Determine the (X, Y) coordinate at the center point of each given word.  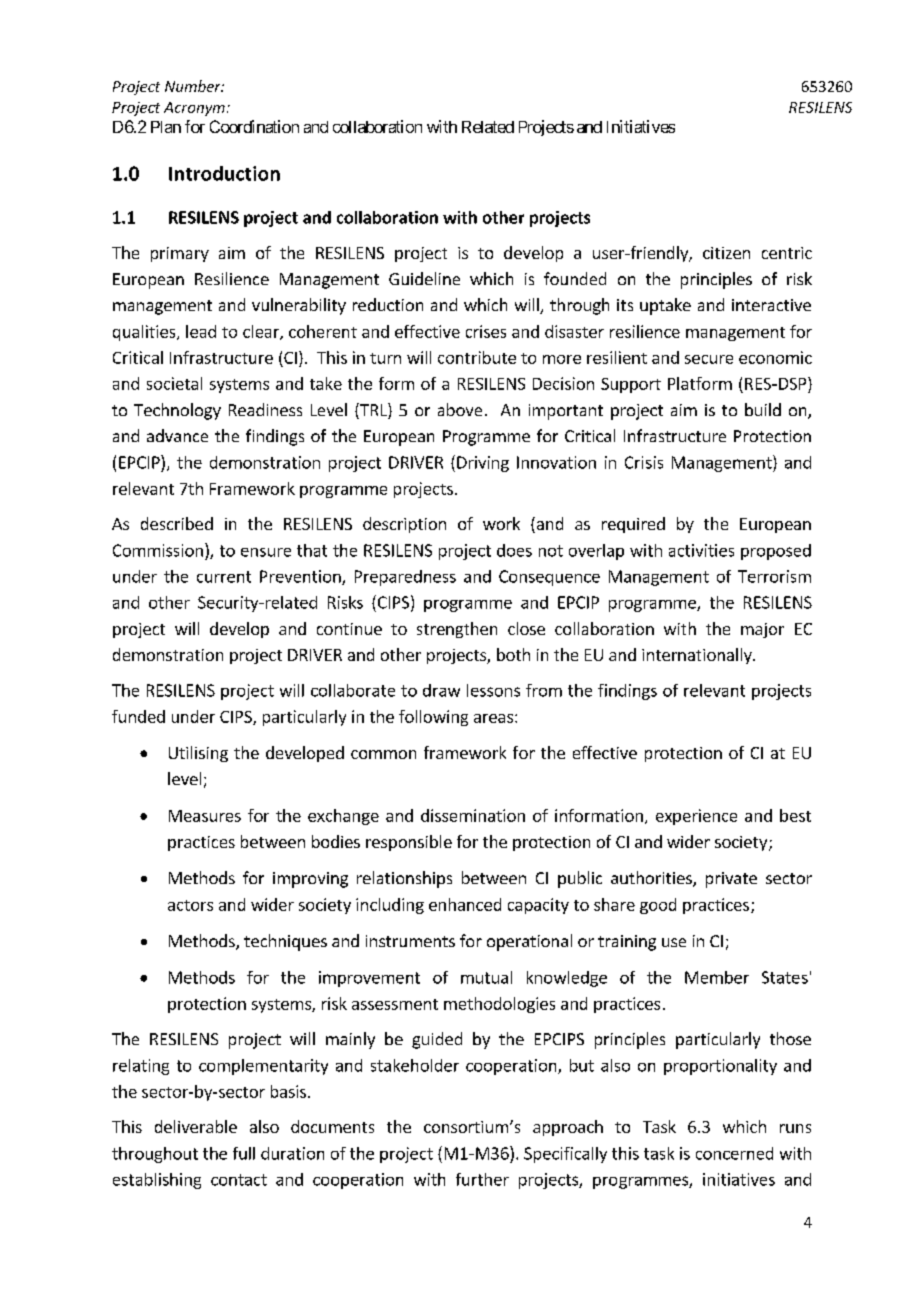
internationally (698, 656)
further (482, 1179)
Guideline (424, 278)
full (244, 1153)
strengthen (457, 630)
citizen (726, 253)
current (224, 577)
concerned (734, 1153)
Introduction (224, 173)
